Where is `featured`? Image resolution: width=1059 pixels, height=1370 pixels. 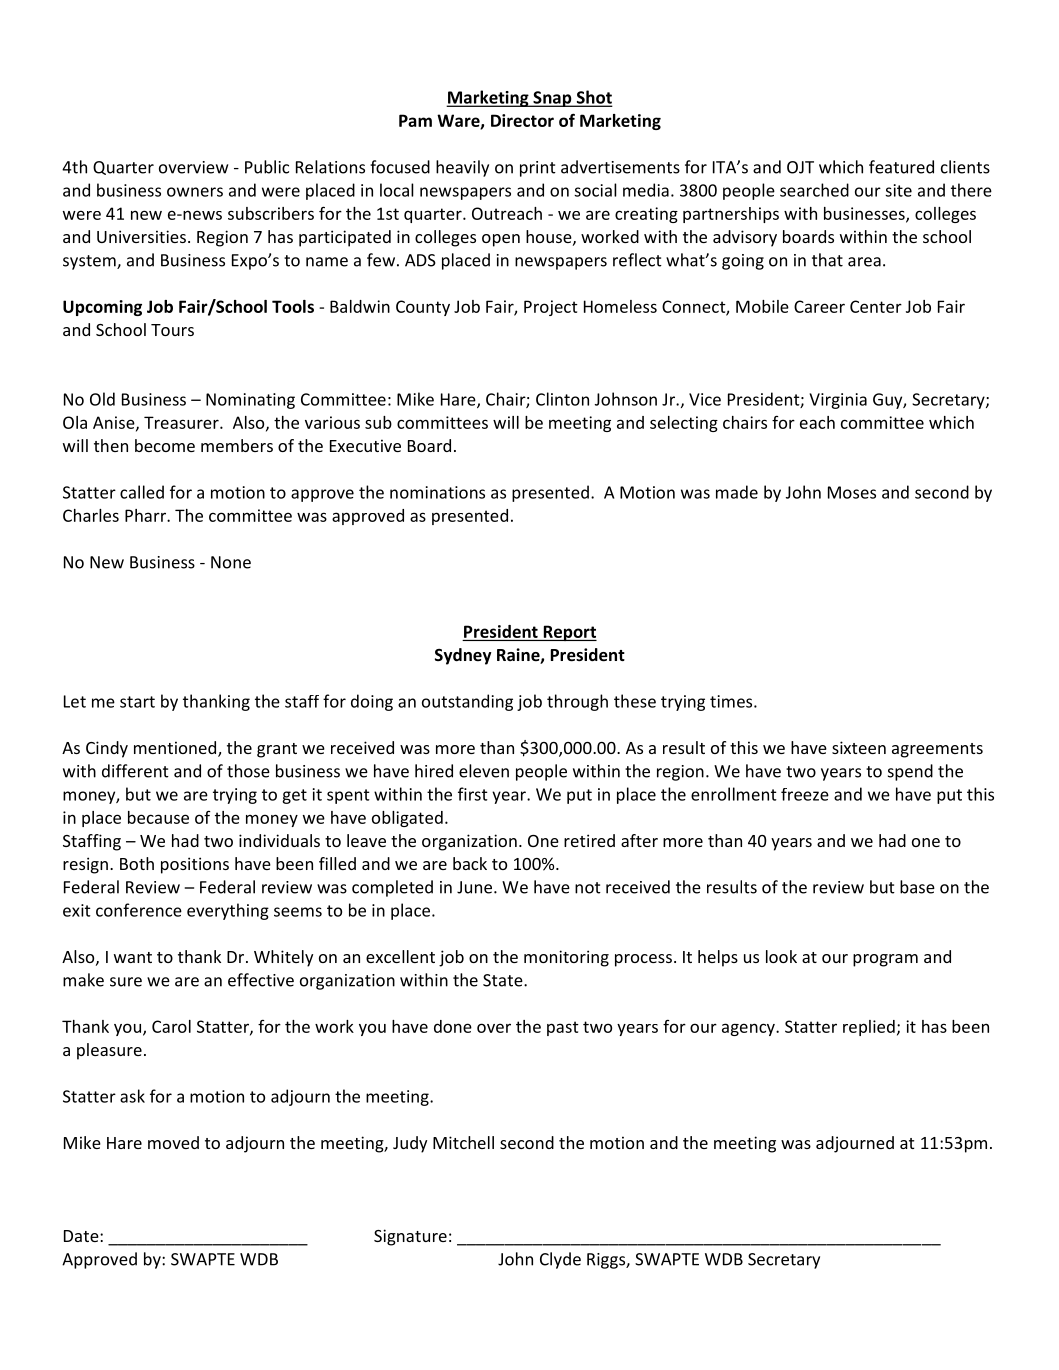 featured is located at coordinates (901, 167).
